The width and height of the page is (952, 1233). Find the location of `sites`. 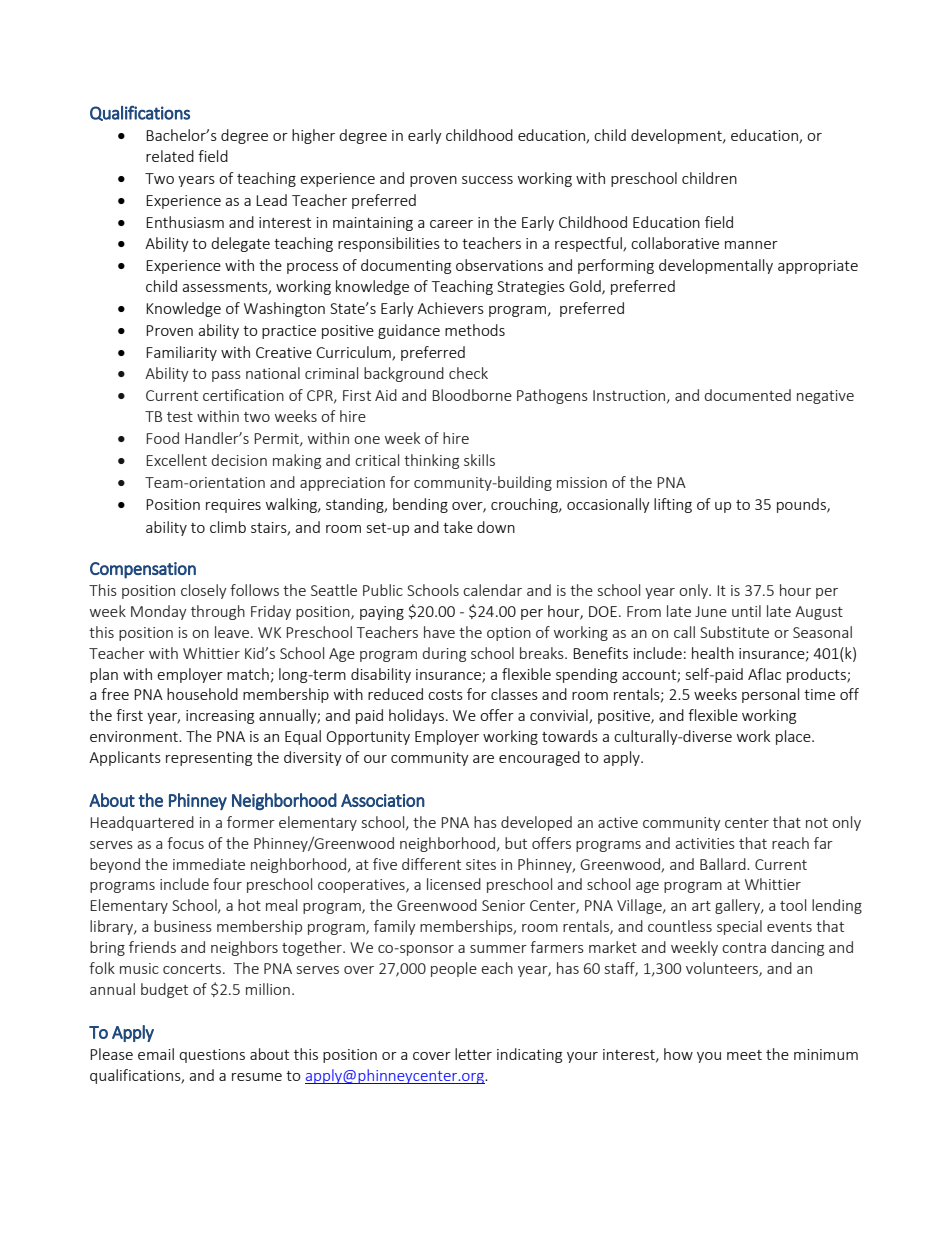

sites is located at coordinates (481, 864).
